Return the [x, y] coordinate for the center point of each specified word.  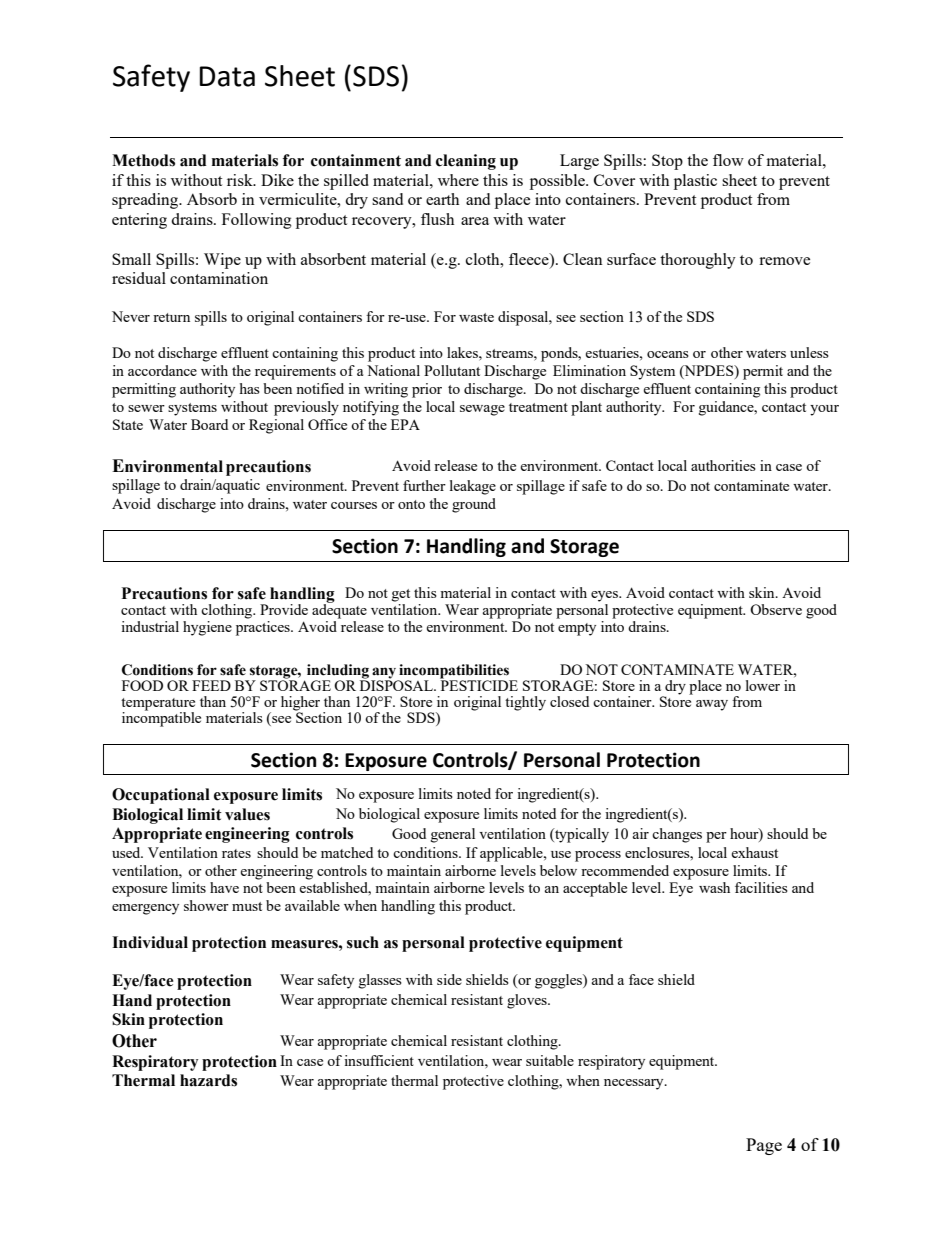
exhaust [754, 852]
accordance [162, 370]
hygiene [207, 628]
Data [227, 76]
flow [728, 160]
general [453, 835]
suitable [550, 1060]
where [458, 180]
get [401, 595]
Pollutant [452, 370]
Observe [776, 609]
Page [764, 1146]
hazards [208, 1080]
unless [809, 352]
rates [236, 853]
